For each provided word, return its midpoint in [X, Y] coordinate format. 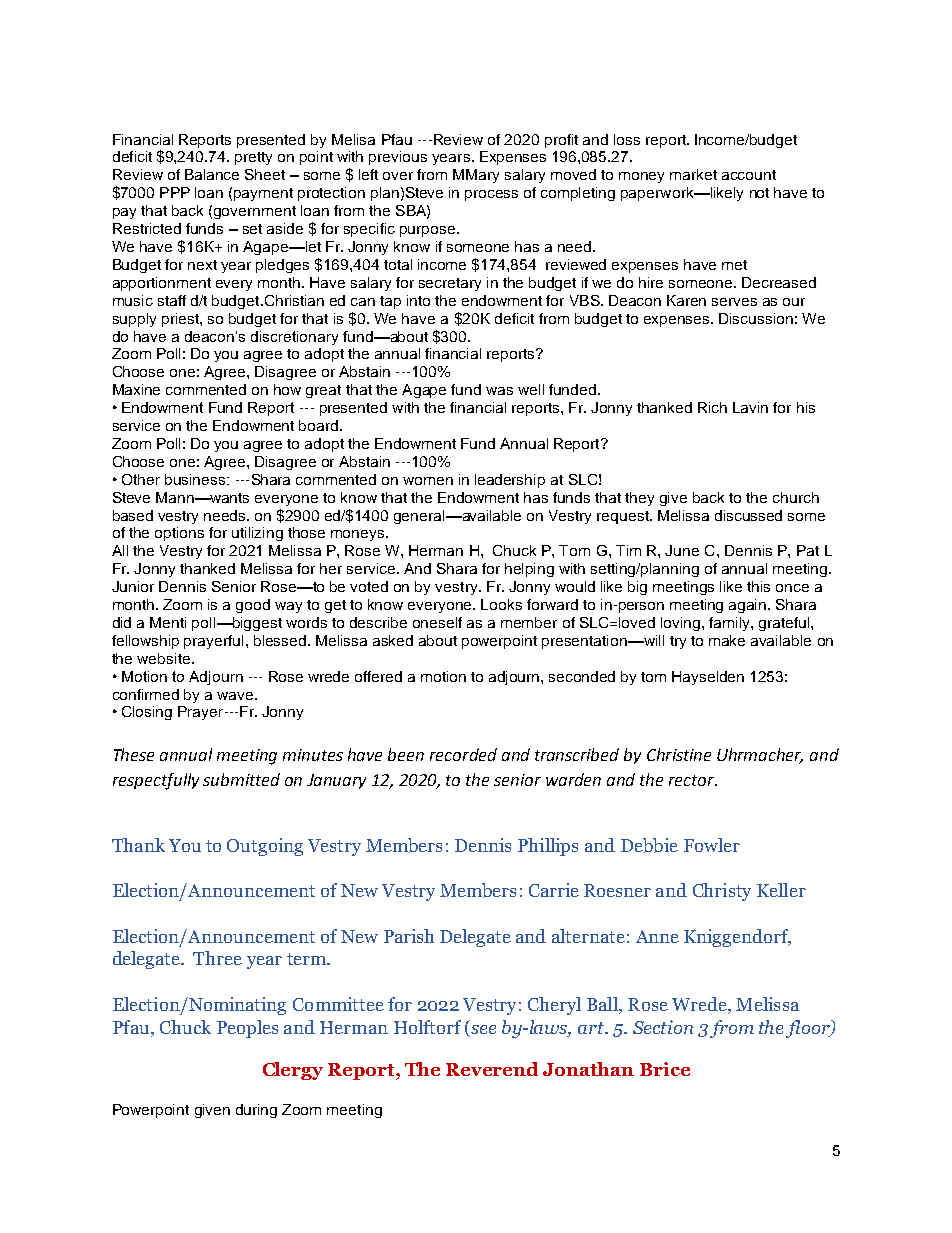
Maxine [136, 389]
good [253, 606]
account [749, 175]
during [256, 1111]
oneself [437, 622]
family [730, 624]
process [491, 195]
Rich [712, 407]
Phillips [548, 847]
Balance [212, 174]
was [499, 391]
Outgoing [265, 847]
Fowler [712, 845]
